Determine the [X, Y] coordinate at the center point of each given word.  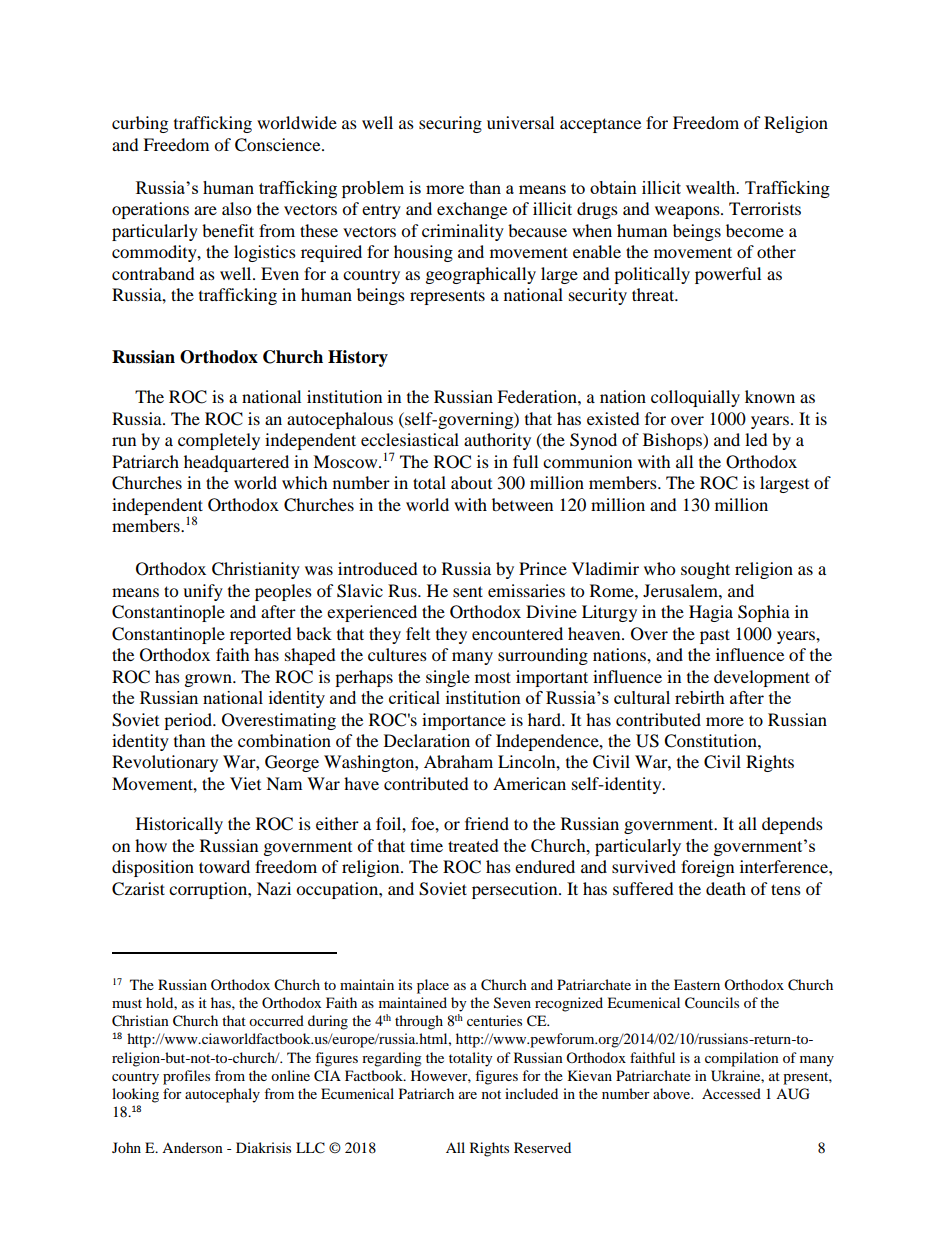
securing [450, 124]
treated [473, 845]
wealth [712, 187]
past [715, 636]
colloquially [695, 398]
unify [203, 592]
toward [224, 866]
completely [219, 441]
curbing [140, 124]
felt [418, 633]
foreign [707, 868]
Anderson [192, 1147]
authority [497, 441]
